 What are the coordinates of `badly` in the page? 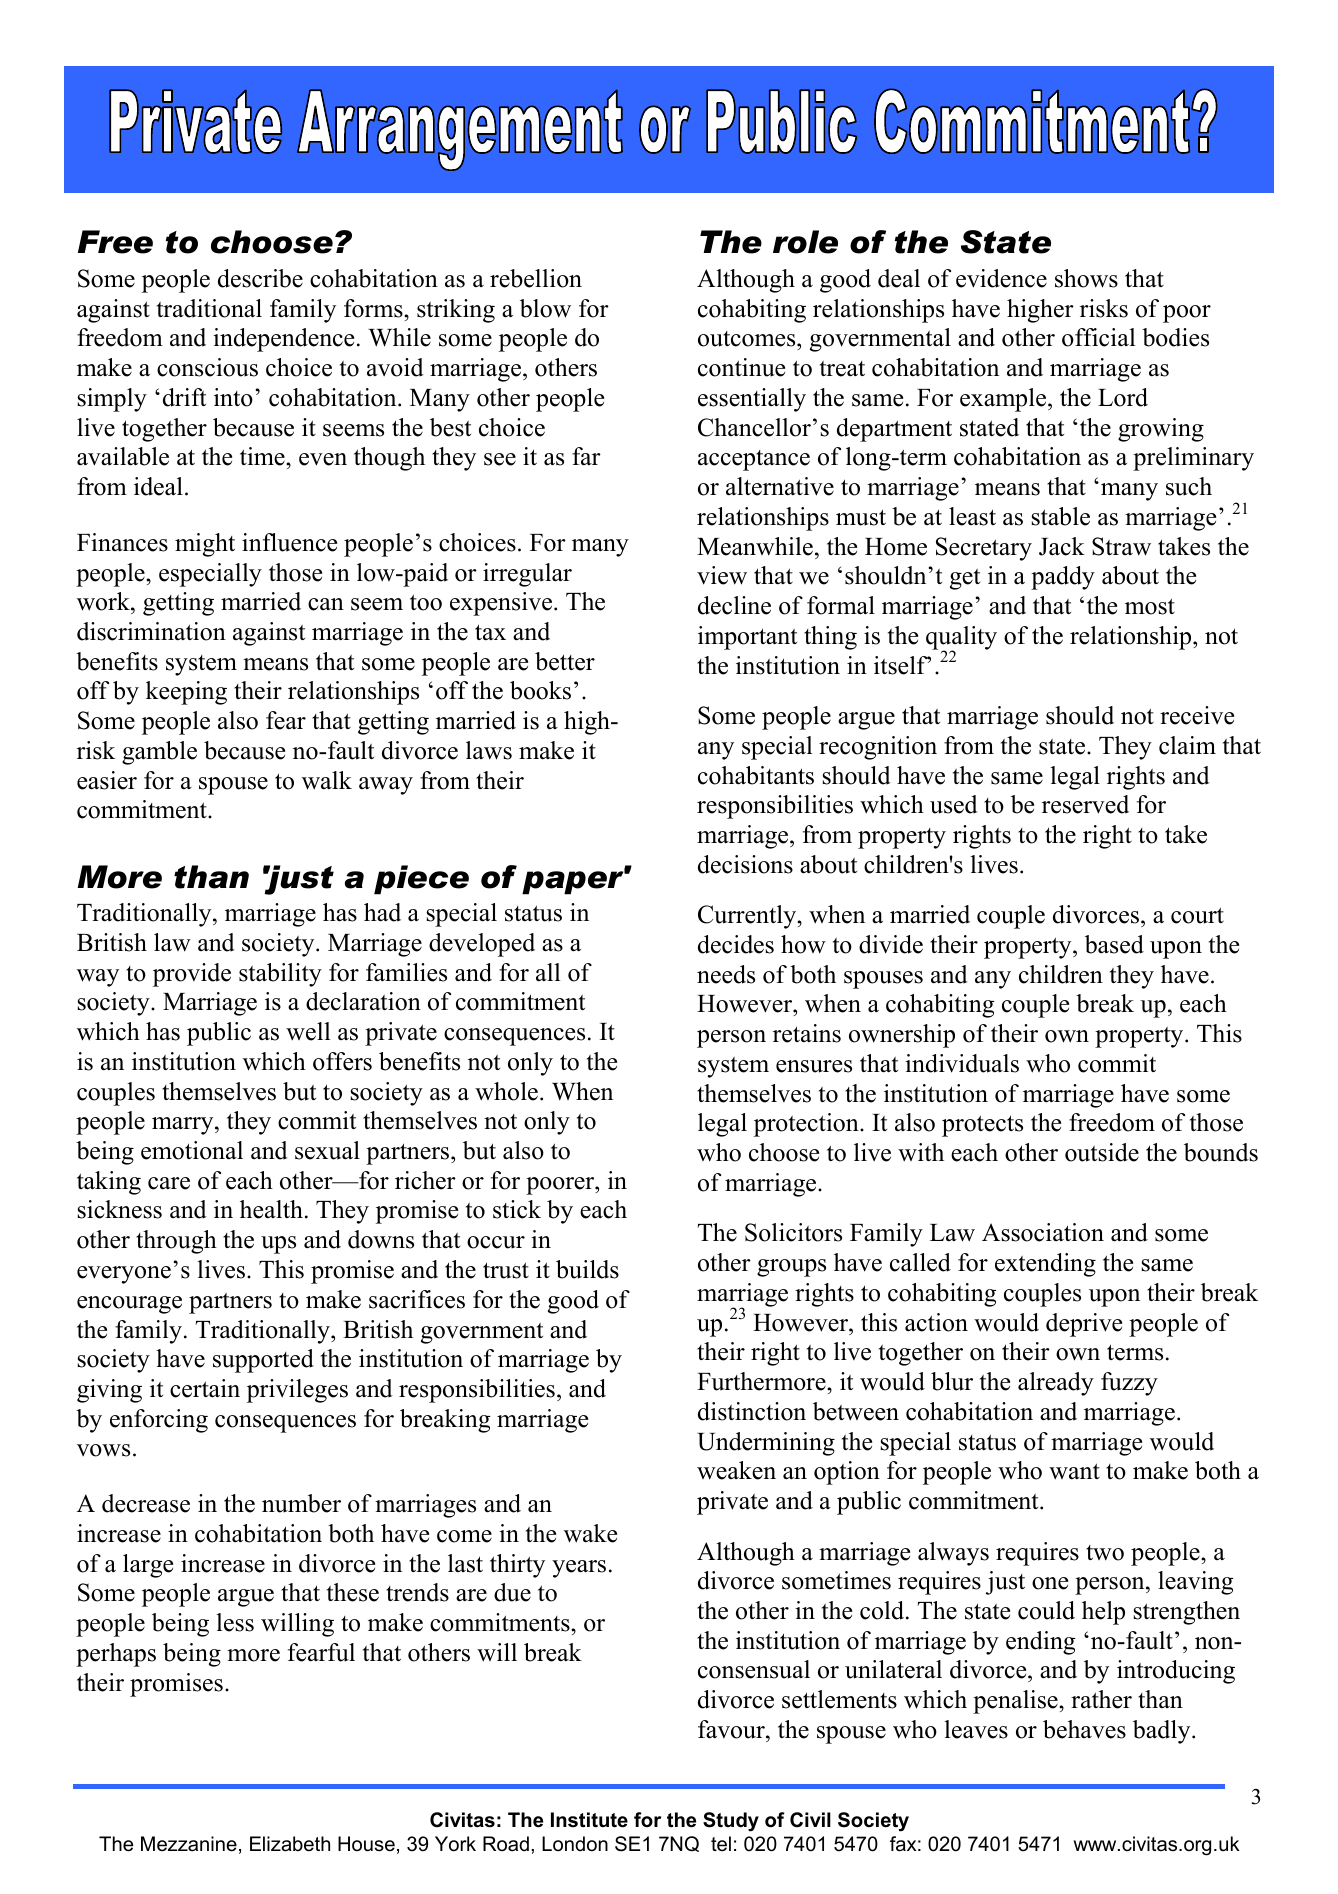 It's located at (1163, 1732).
